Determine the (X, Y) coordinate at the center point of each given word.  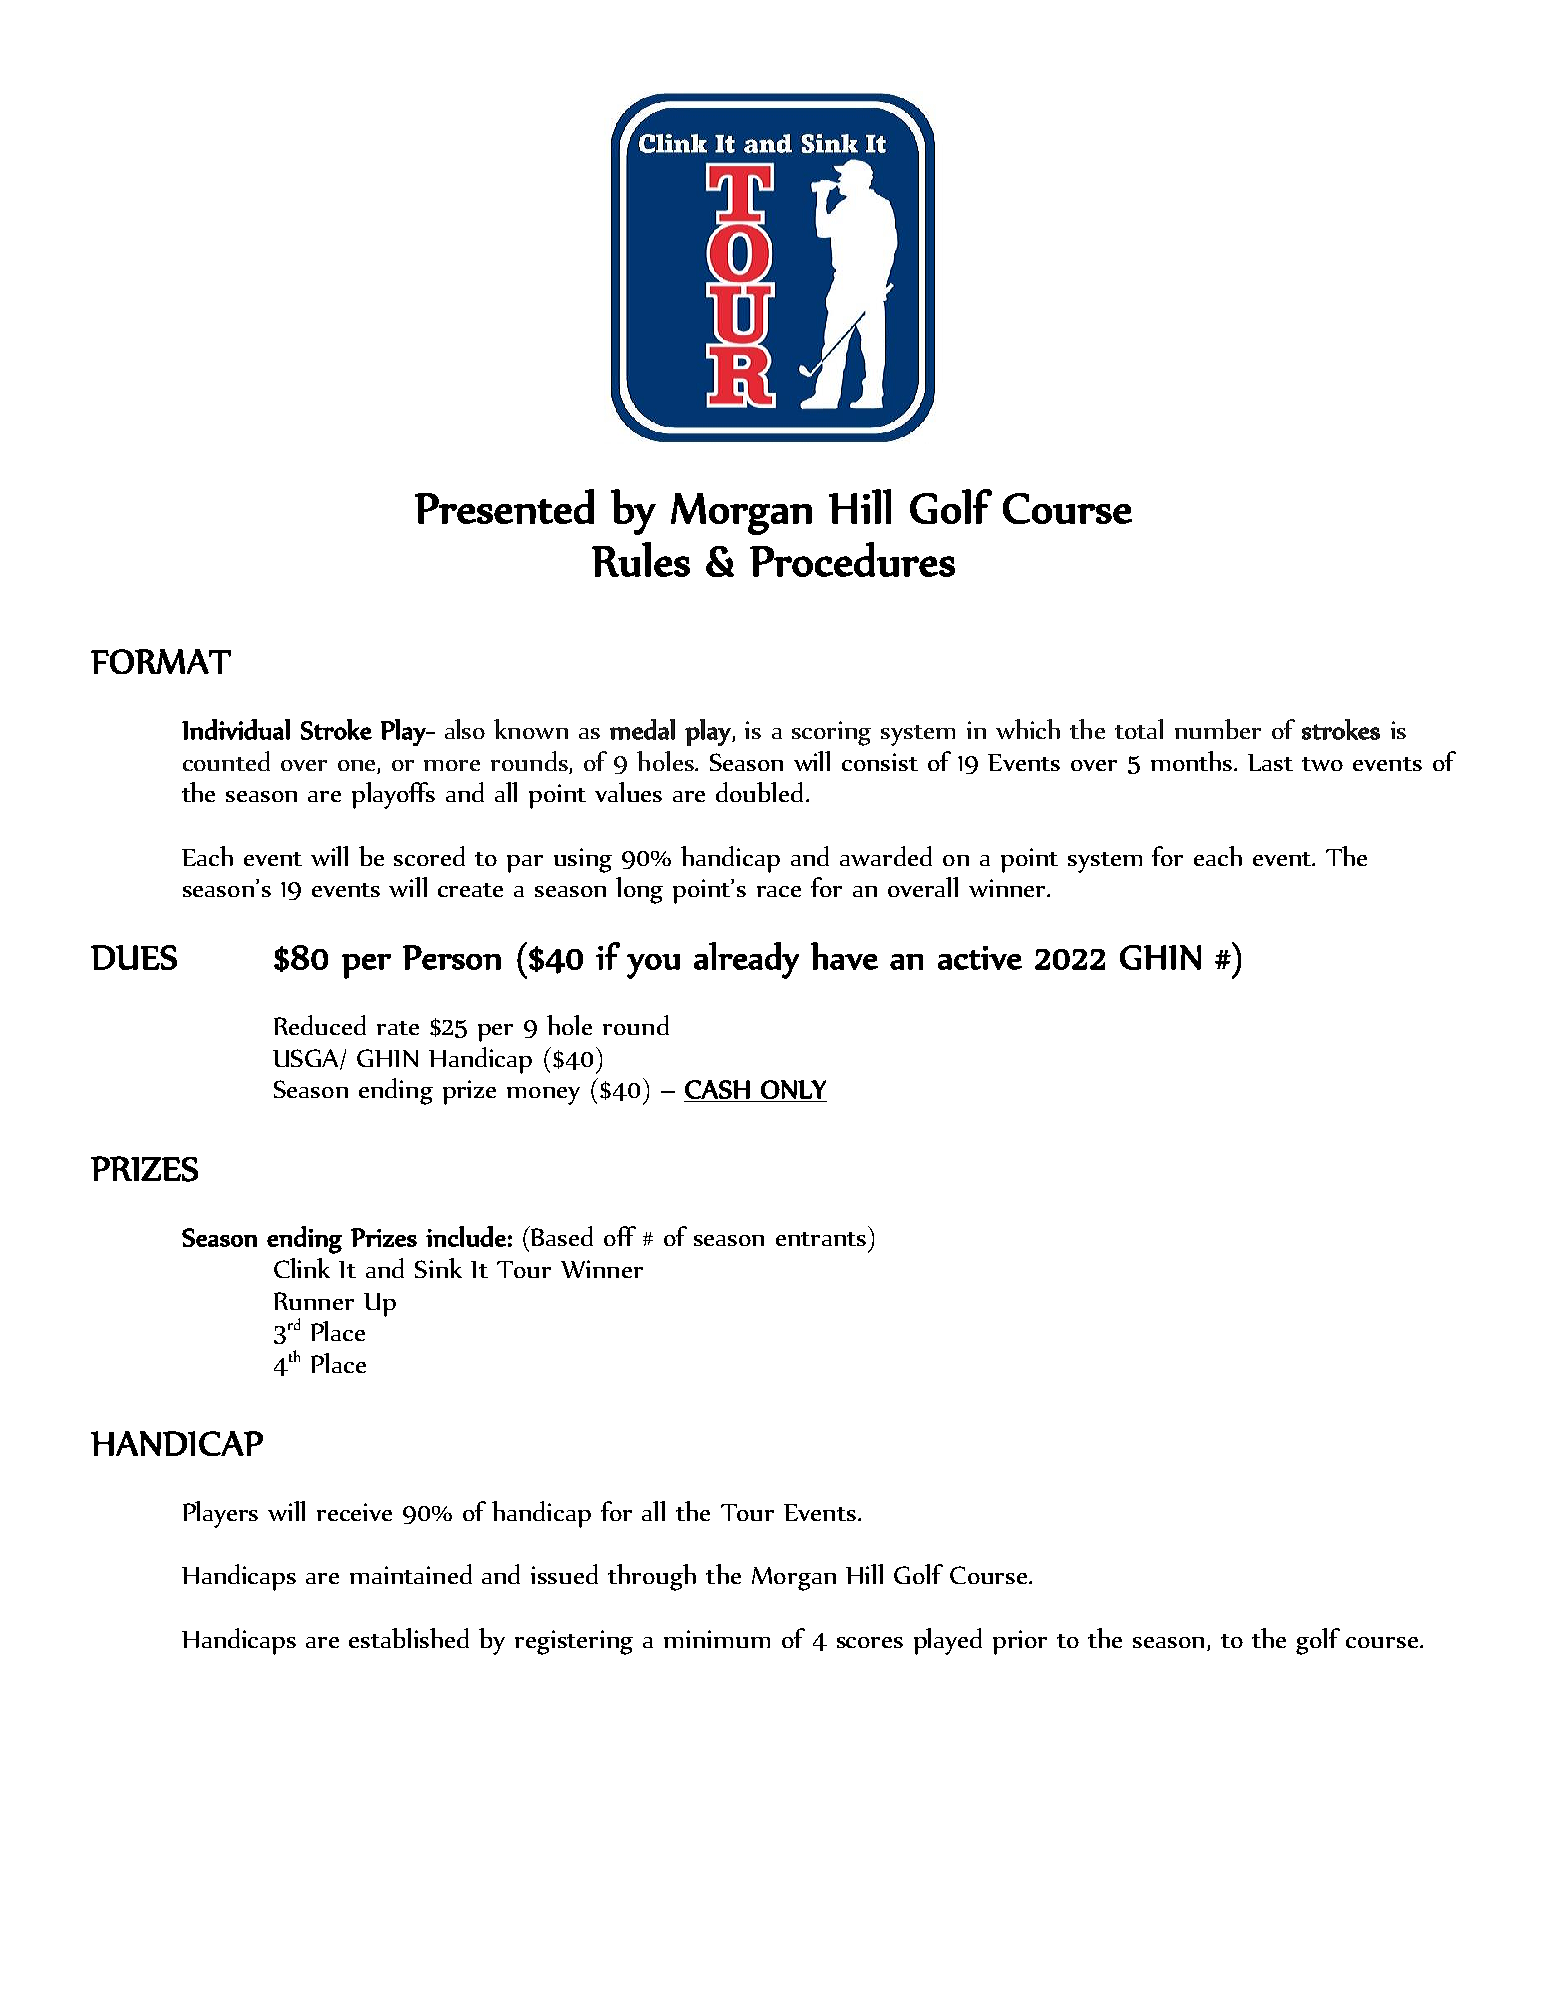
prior (1020, 1642)
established (409, 1638)
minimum (717, 1639)
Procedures (852, 559)
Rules (641, 559)
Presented (504, 506)
